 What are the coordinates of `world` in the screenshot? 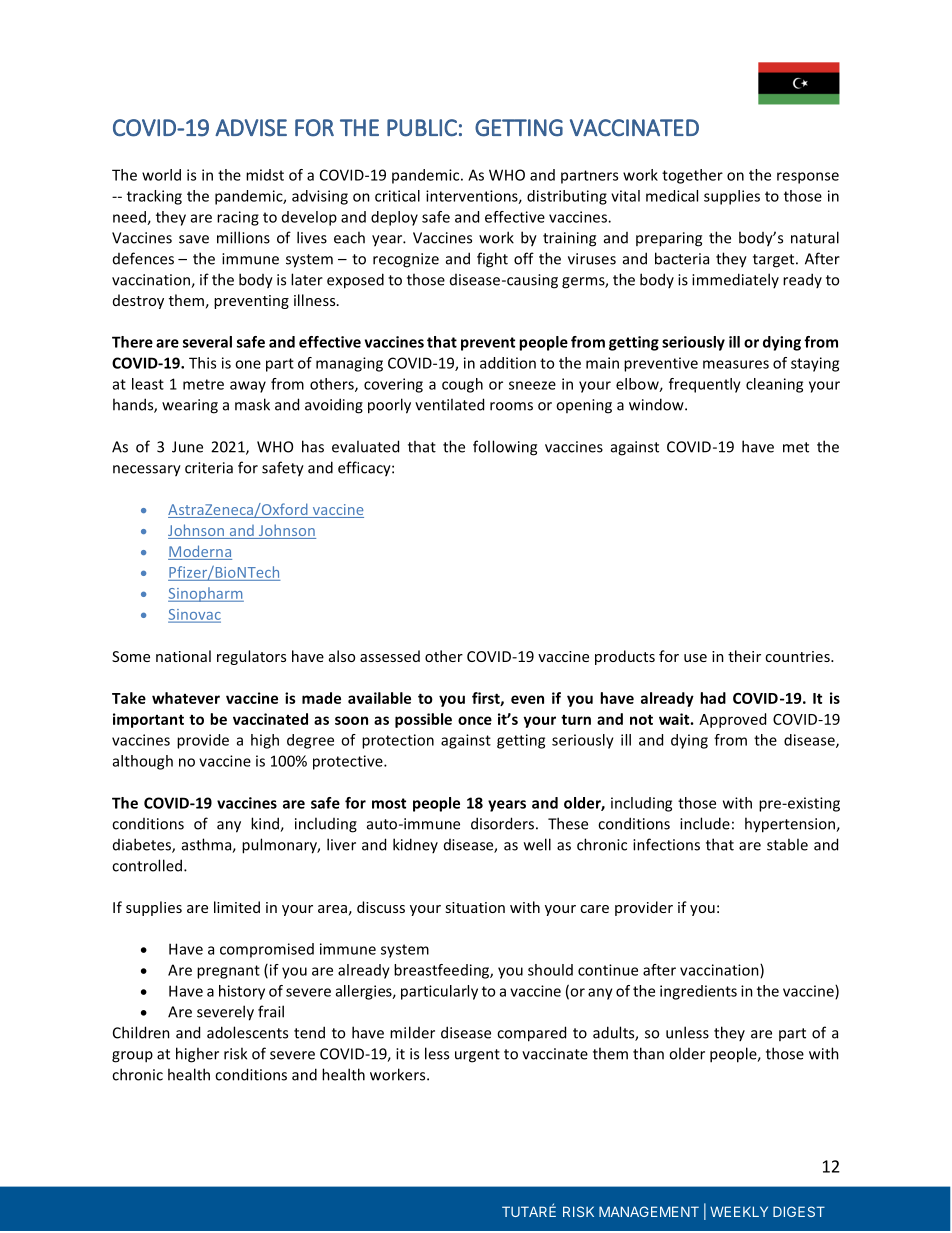 It's located at (161, 175).
